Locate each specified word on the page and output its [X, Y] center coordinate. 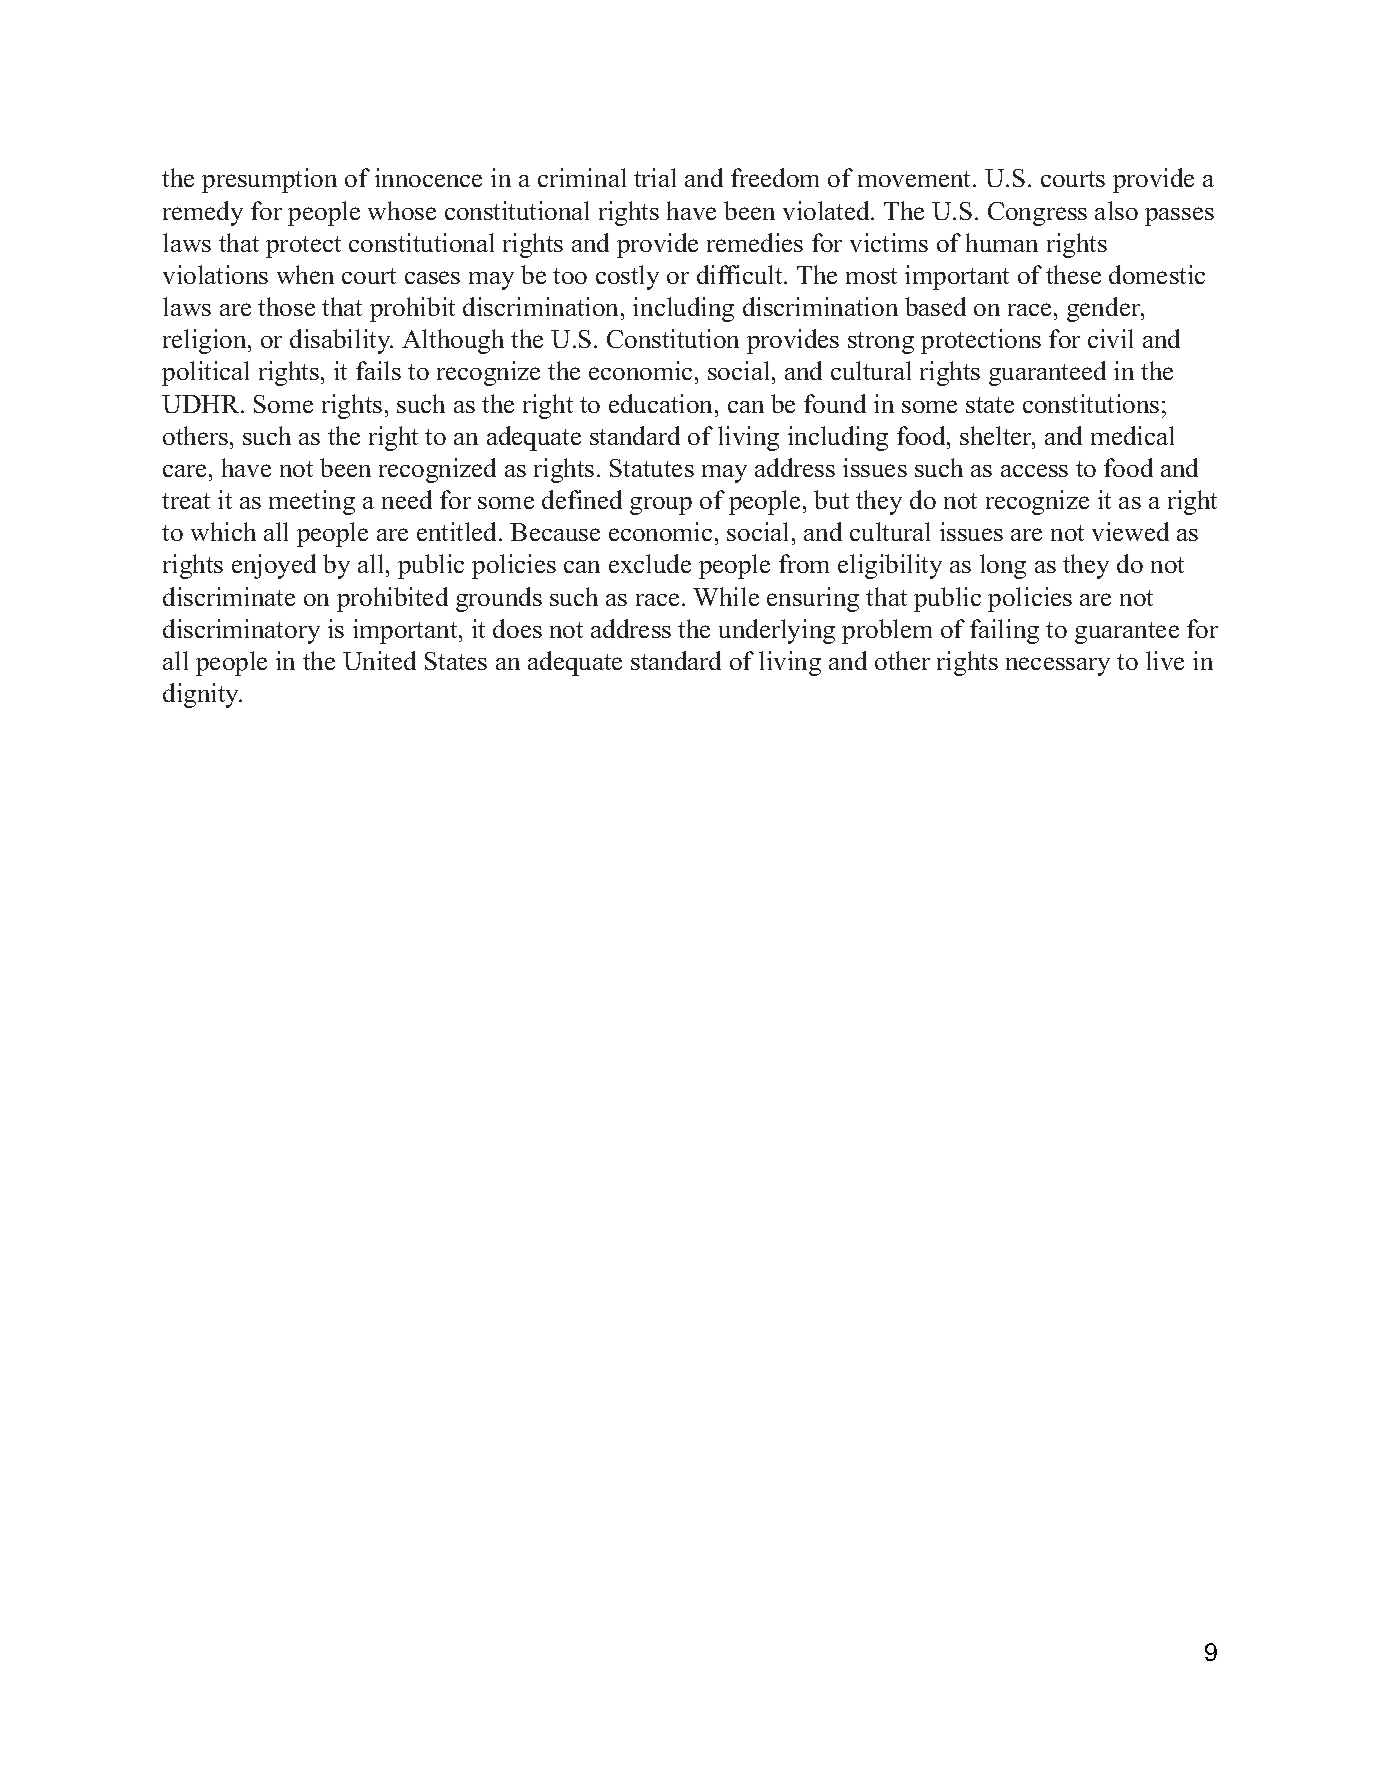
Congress [1037, 214]
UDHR [202, 404]
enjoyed [274, 566]
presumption [269, 180]
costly [627, 277]
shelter [997, 435]
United [379, 660]
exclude [650, 563]
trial [655, 177]
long [1003, 566]
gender [1104, 309]
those [286, 306]
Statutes [652, 468]
